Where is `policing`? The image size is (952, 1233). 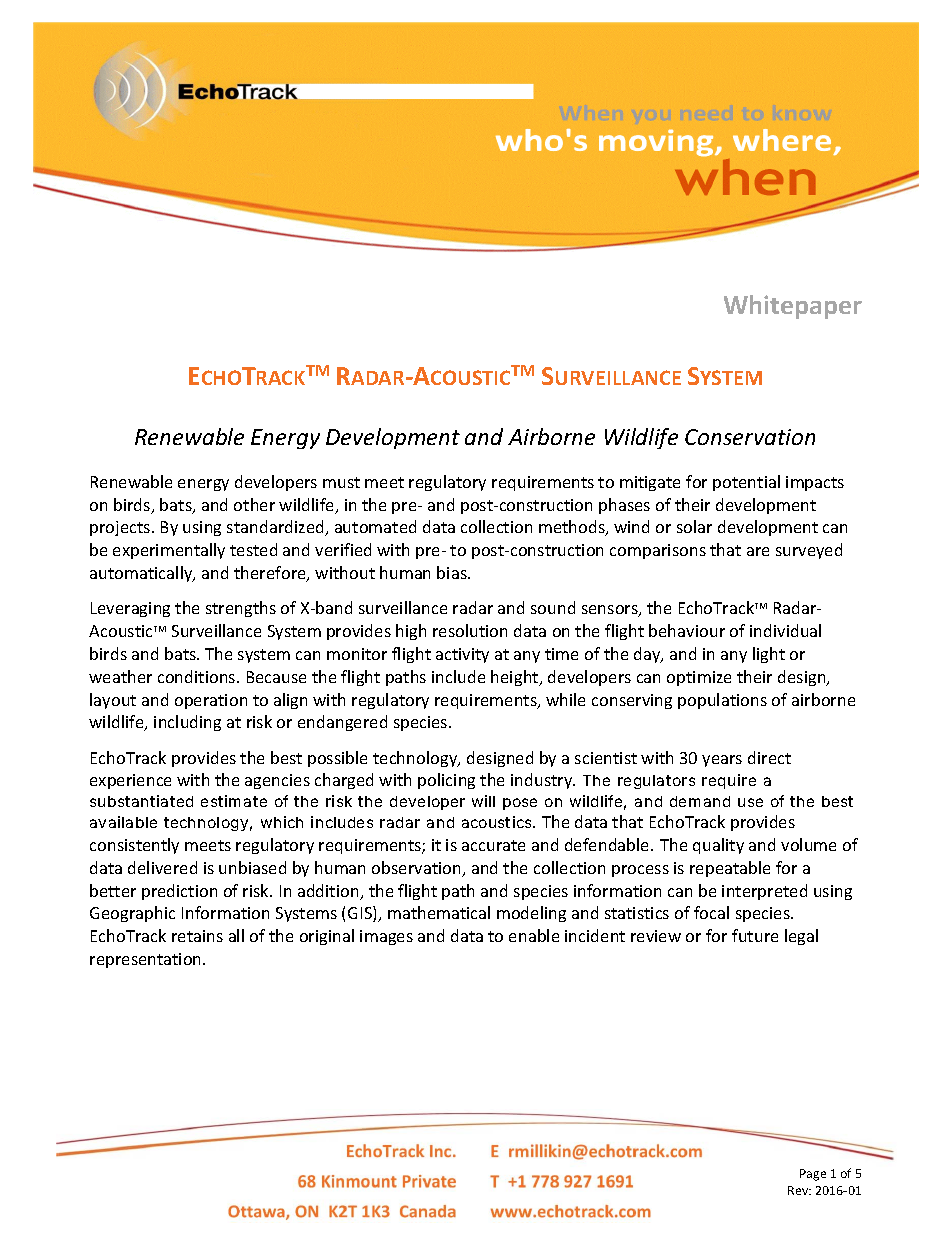
policing is located at coordinates (446, 781).
